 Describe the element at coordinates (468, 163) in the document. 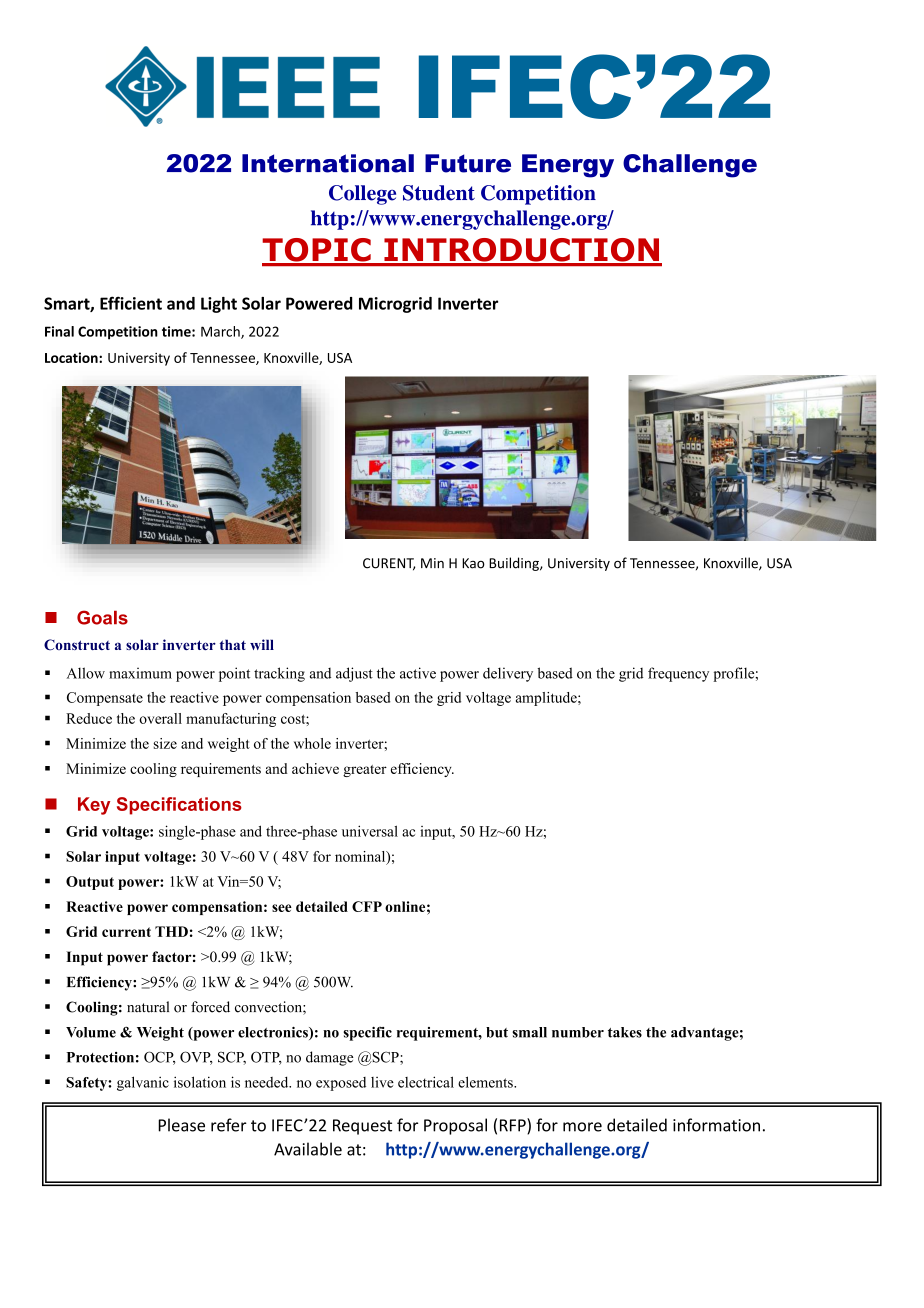

I see `Future` at that location.
